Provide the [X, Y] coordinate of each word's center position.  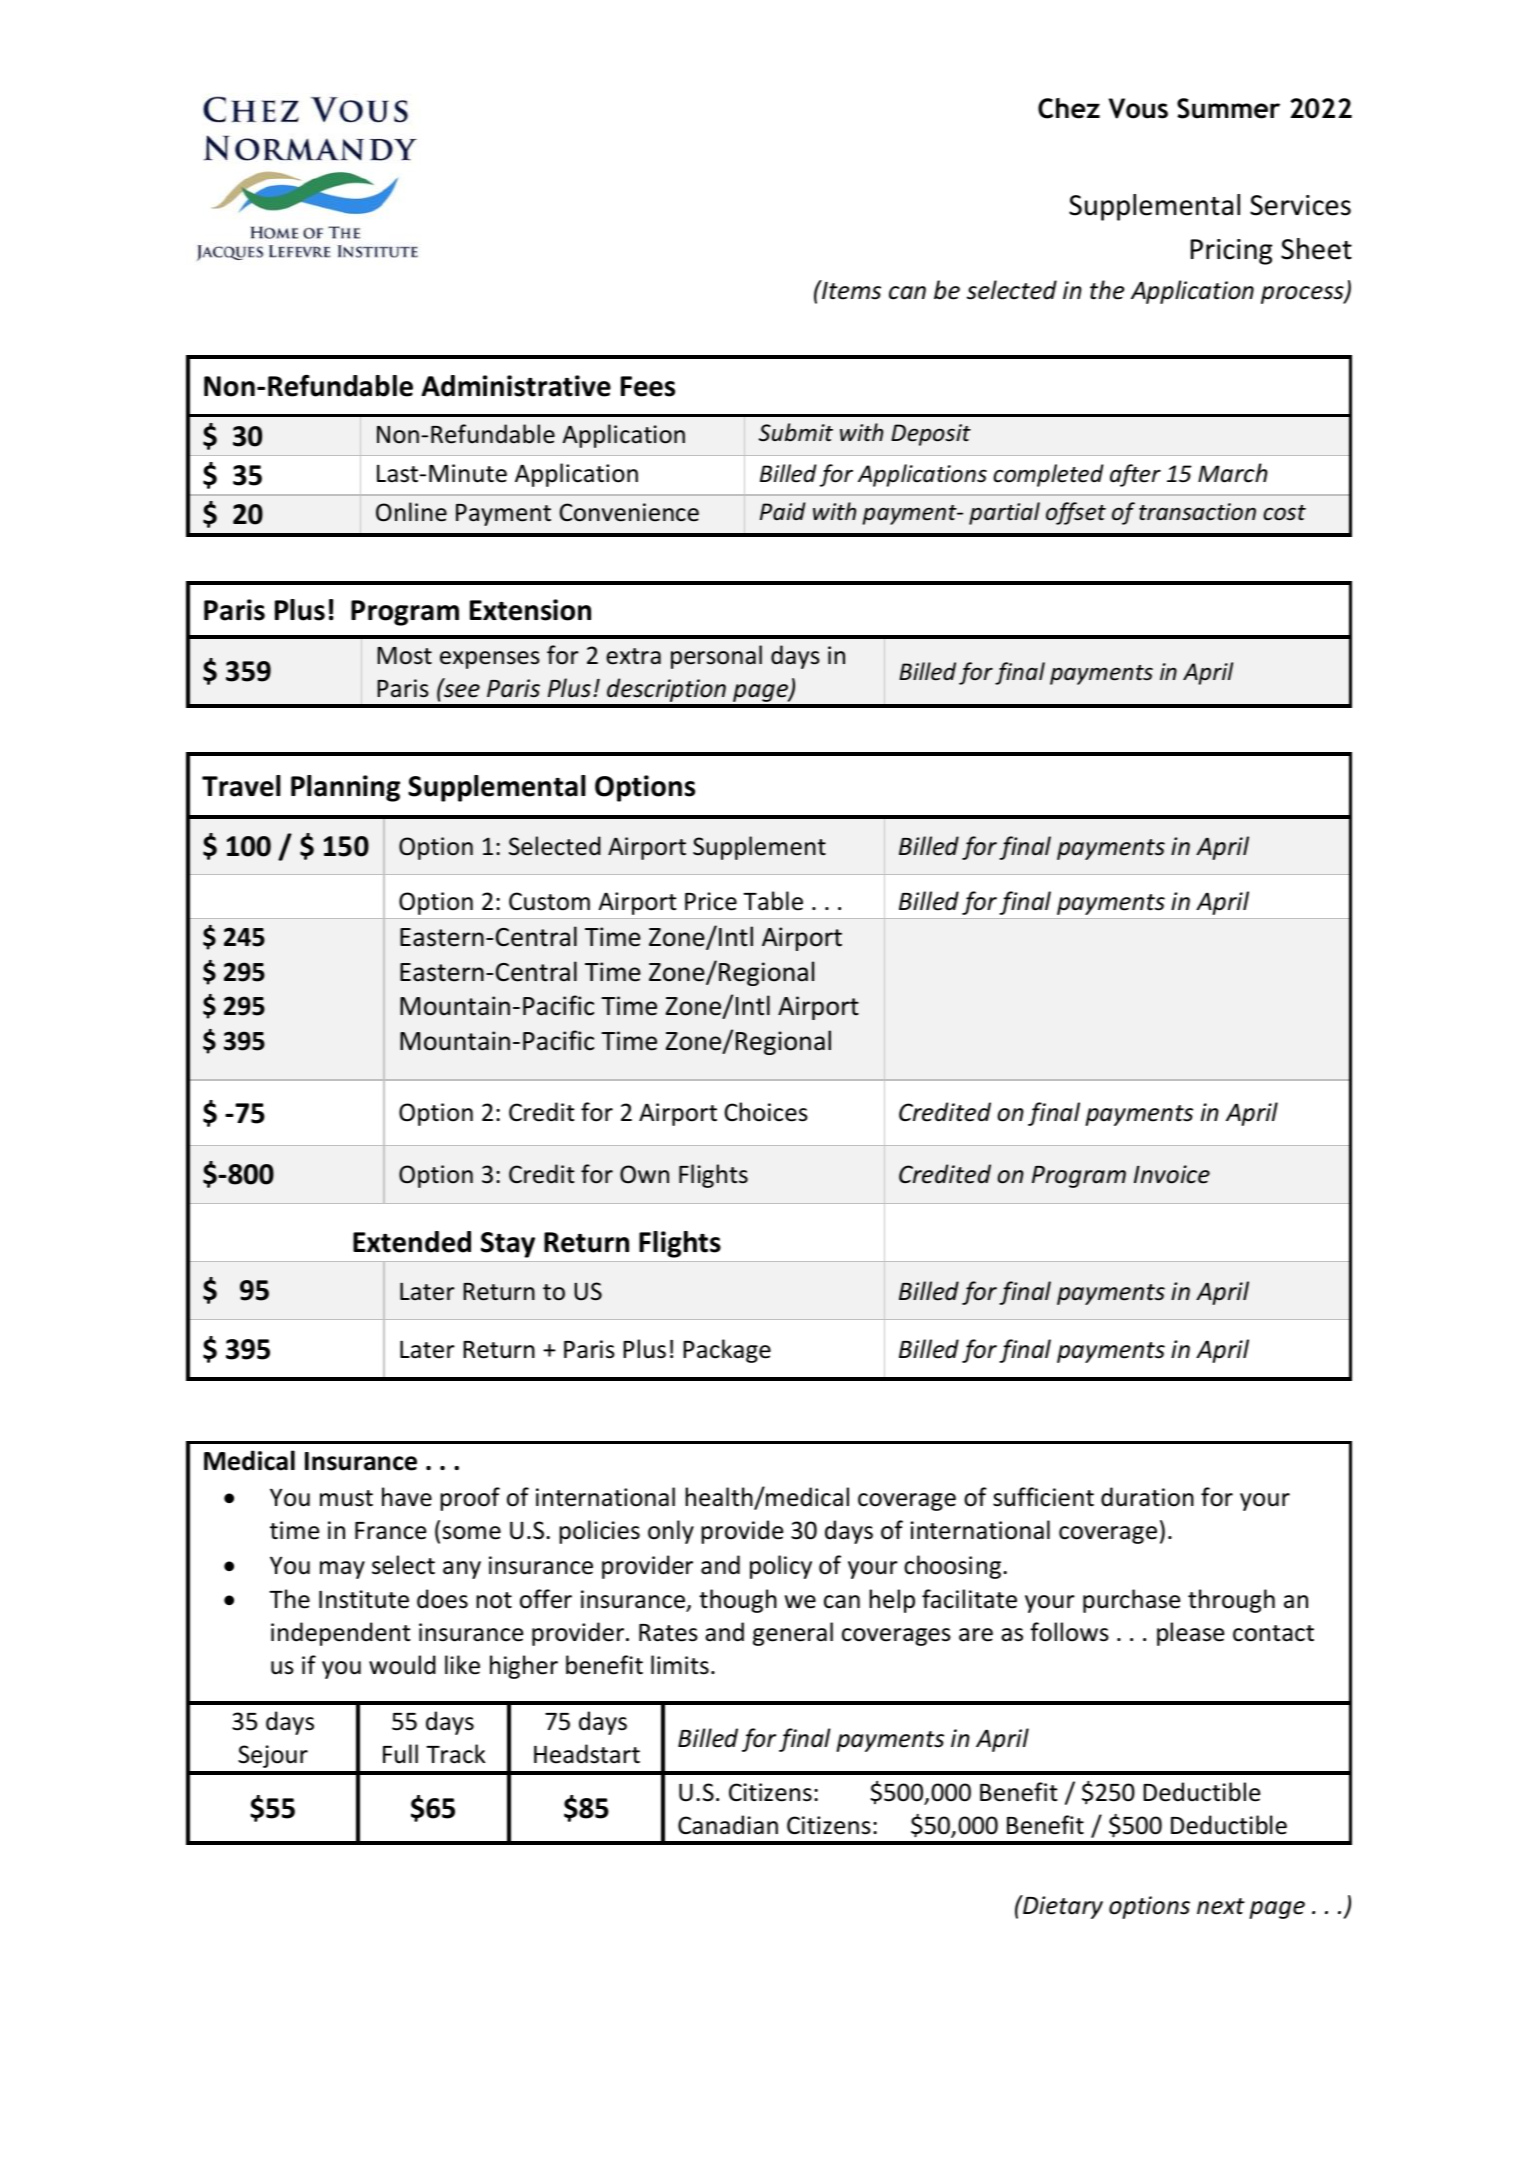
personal [716, 657]
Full [400, 1754]
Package [727, 1351]
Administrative [516, 386]
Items [850, 290]
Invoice [1172, 1174]
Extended [412, 1242]
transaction [1197, 512]
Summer [1228, 108]
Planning [345, 788]
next [1221, 1906]
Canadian [728, 1825]
